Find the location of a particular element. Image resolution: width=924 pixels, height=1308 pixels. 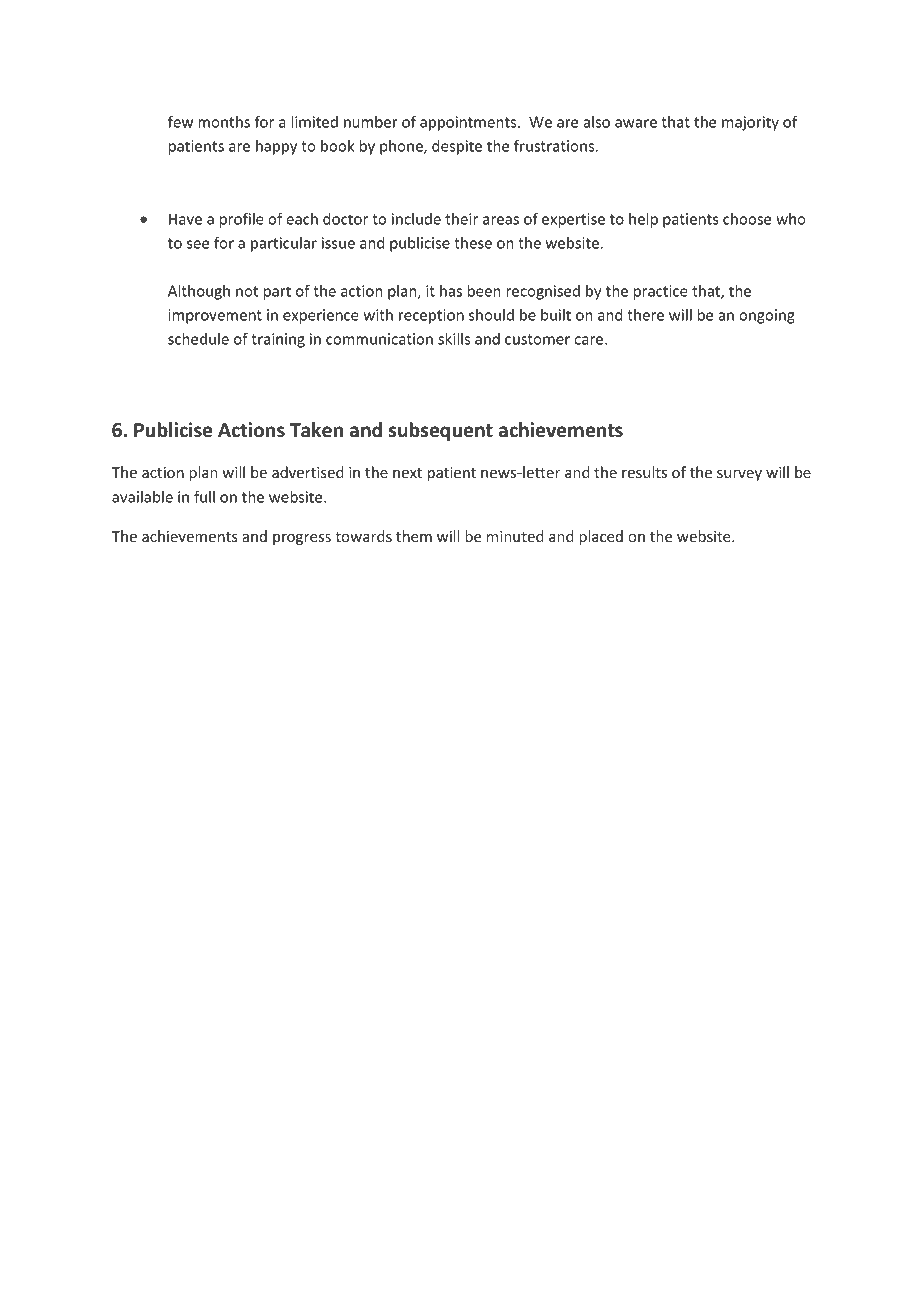

see is located at coordinates (198, 244).
